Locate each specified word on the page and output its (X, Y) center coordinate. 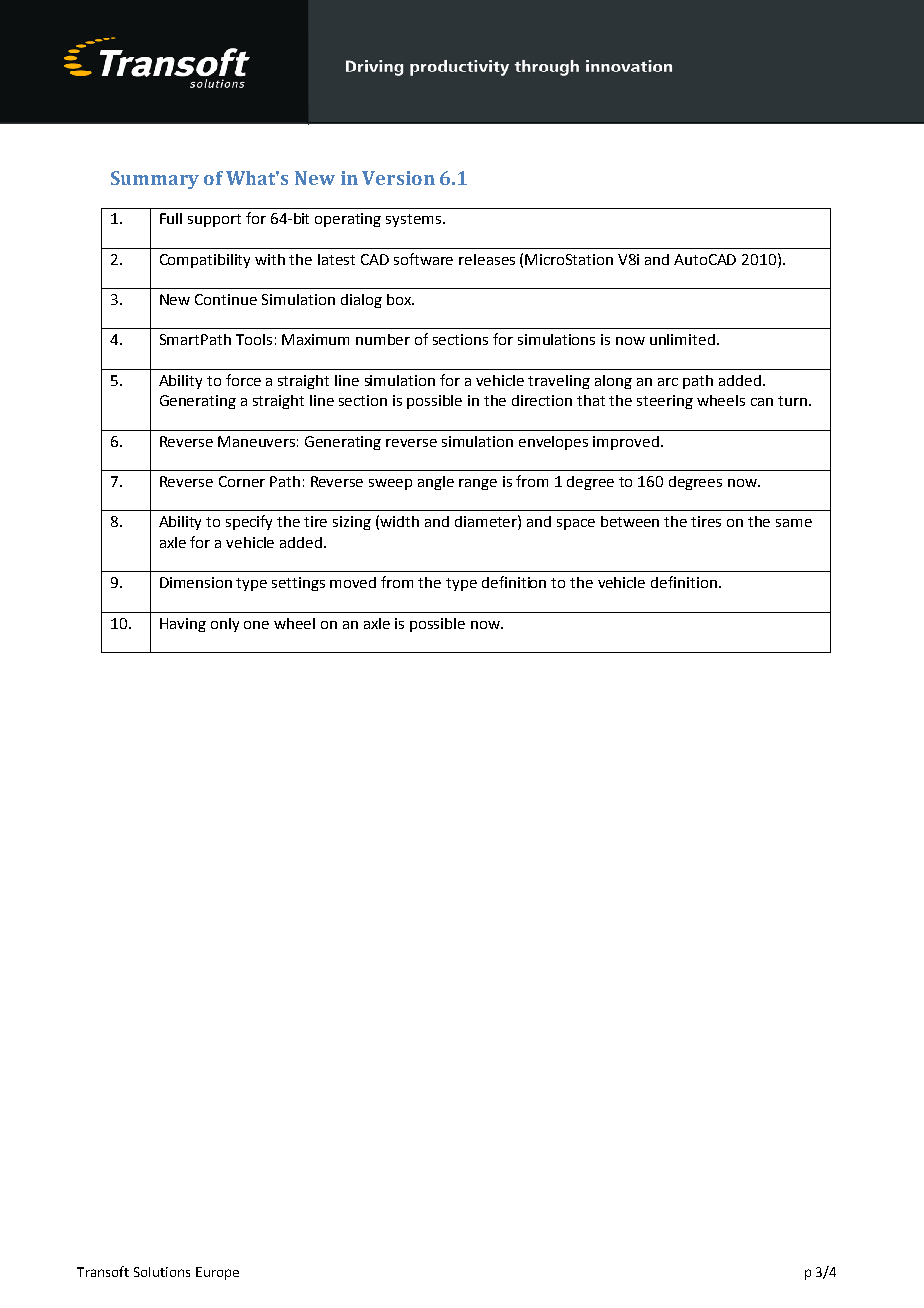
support (214, 220)
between (630, 521)
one (256, 625)
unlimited (682, 339)
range (478, 484)
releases (487, 259)
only (225, 625)
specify (249, 522)
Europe (217, 1273)
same (794, 523)
